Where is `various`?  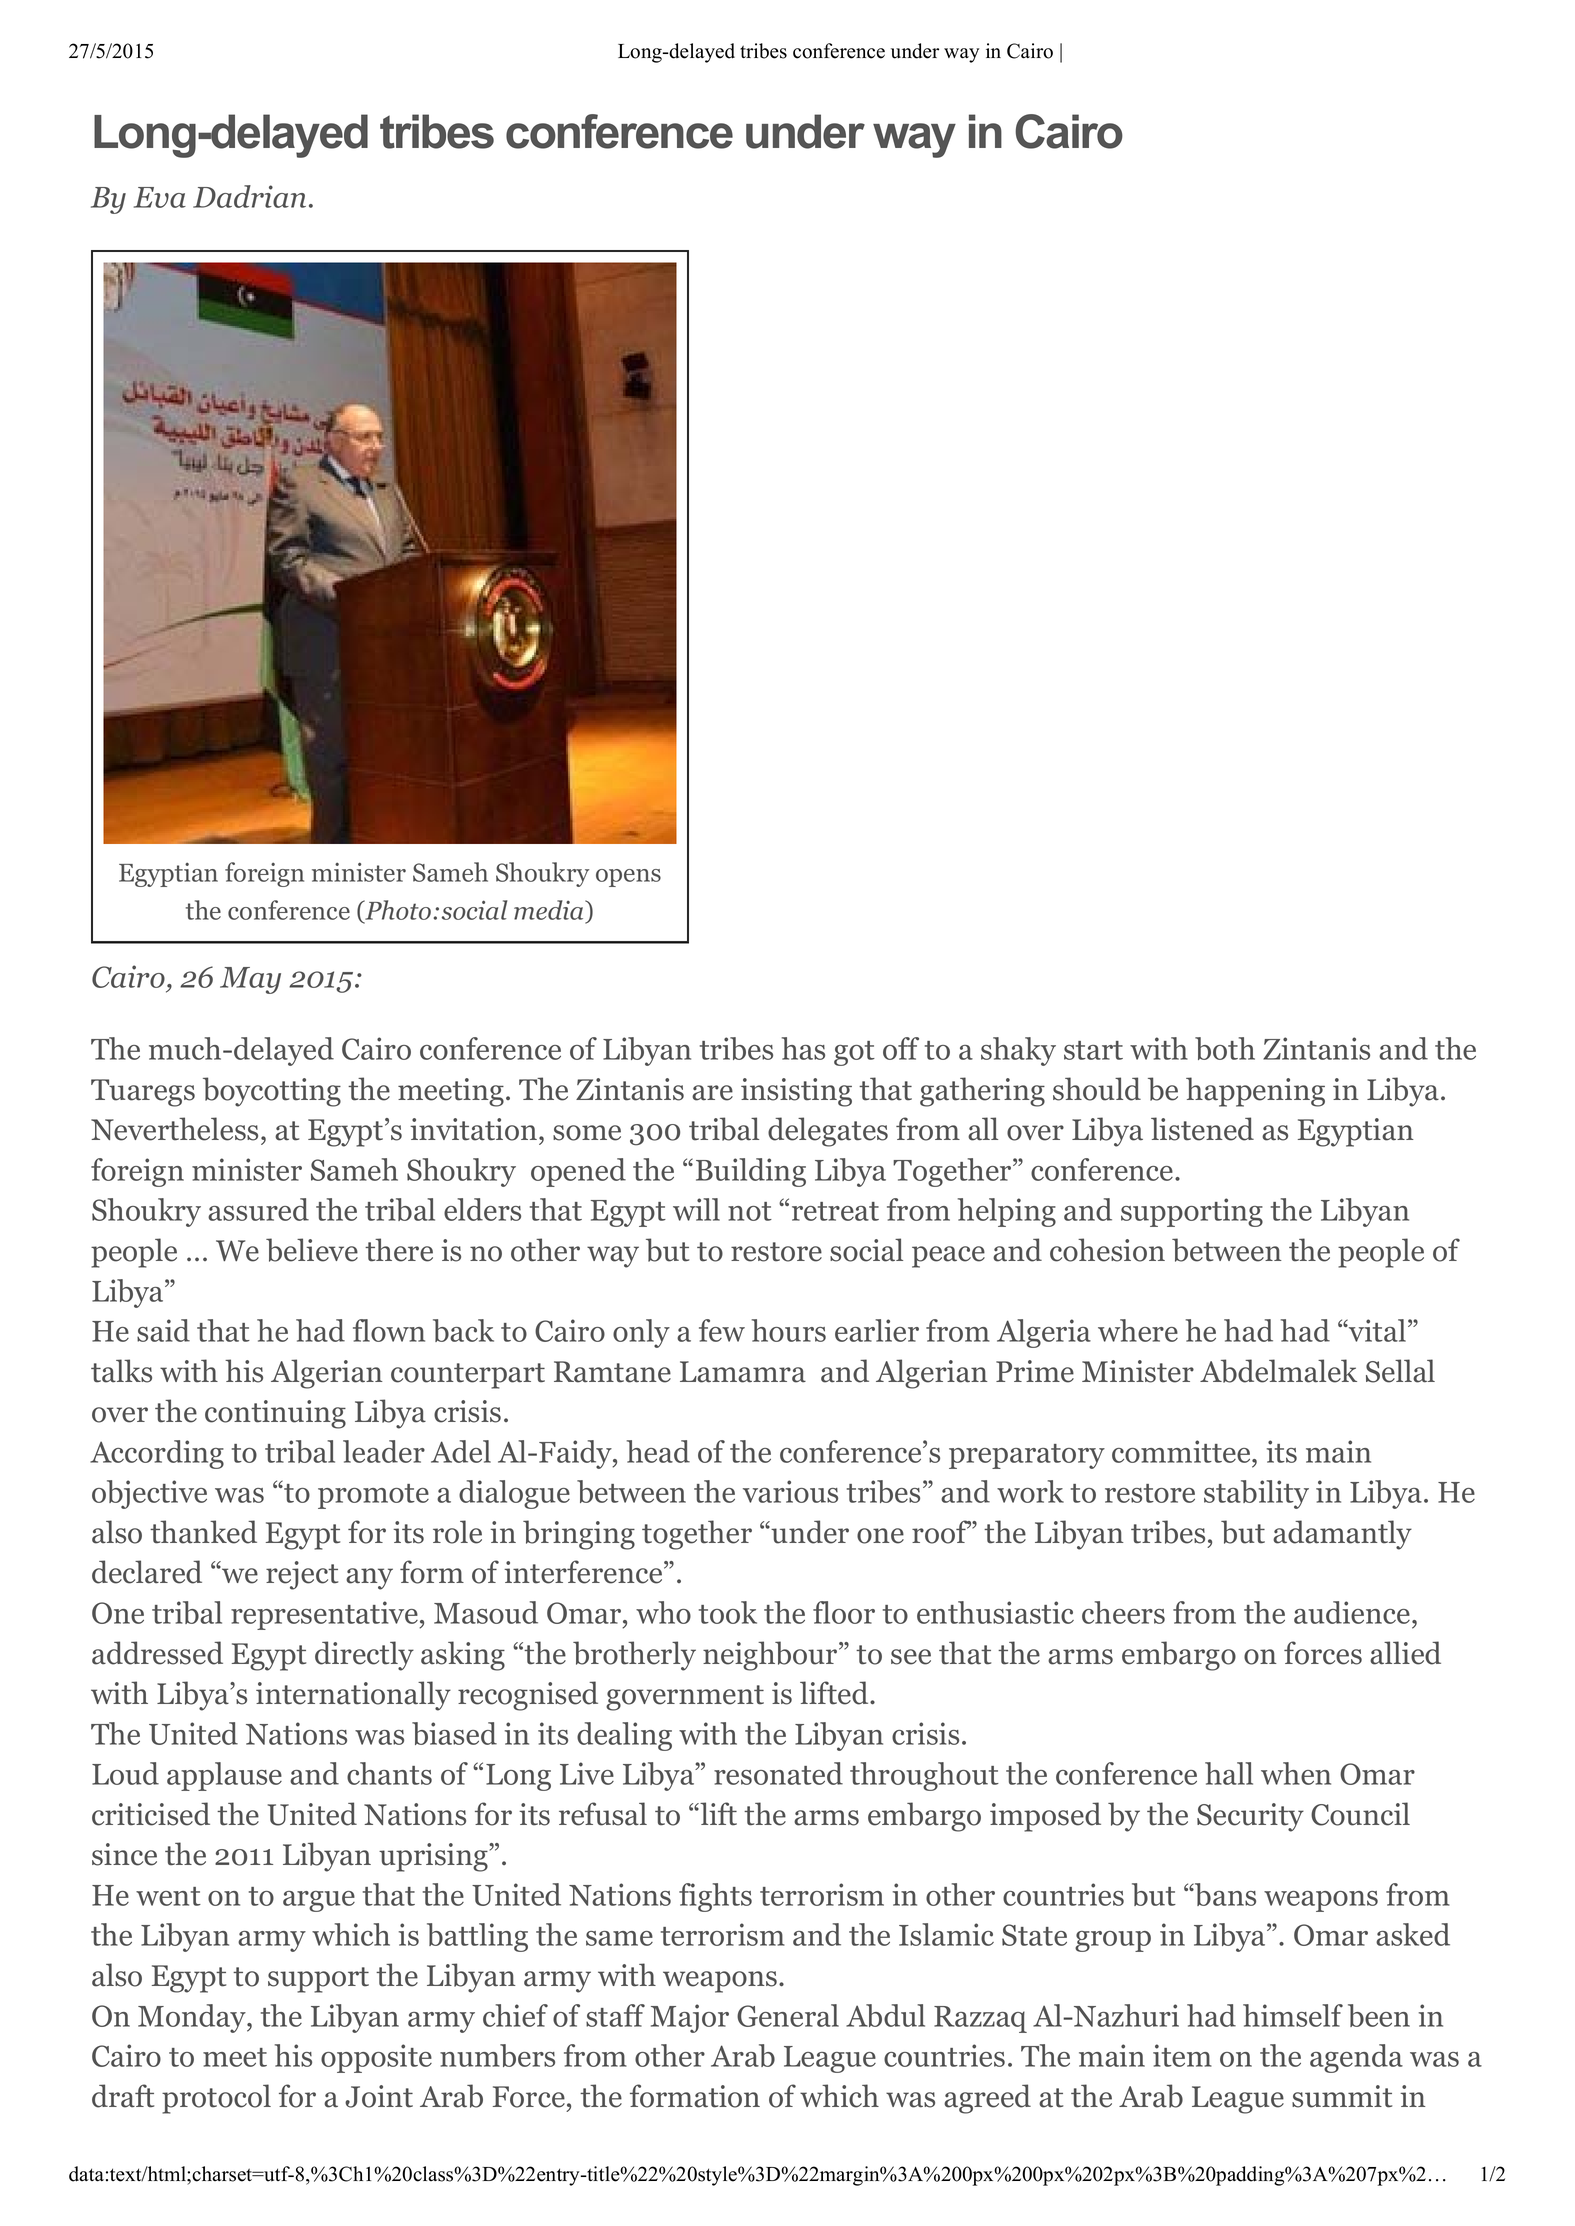
various is located at coordinates (790, 1491).
